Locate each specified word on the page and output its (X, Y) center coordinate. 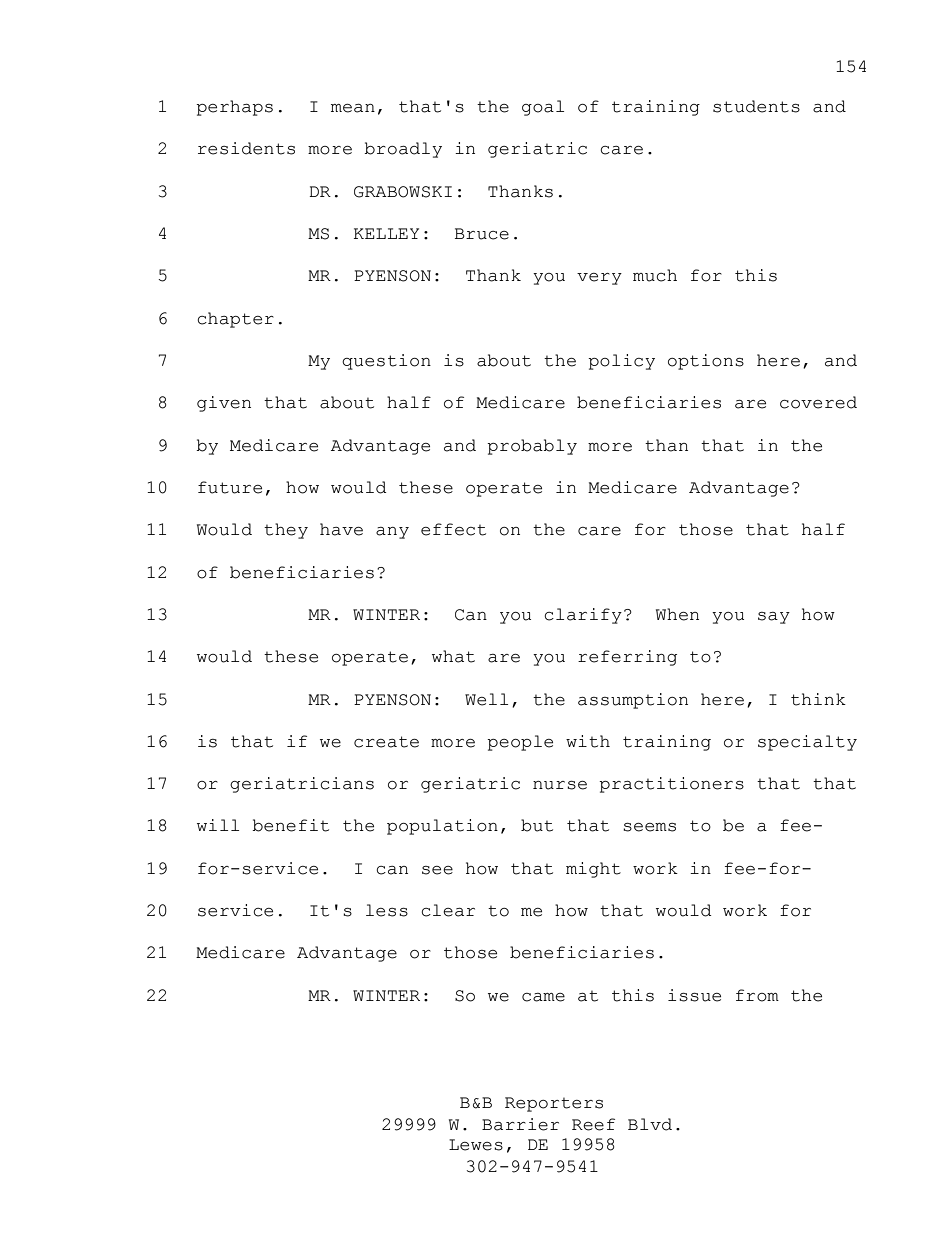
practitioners (671, 785)
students (756, 106)
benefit (290, 825)
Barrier (520, 1124)
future (230, 487)
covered (818, 402)
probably (532, 447)
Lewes (476, 1145)
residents (246, 148)
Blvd (650, 1124)
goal (543, 108)
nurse (560, 785)
